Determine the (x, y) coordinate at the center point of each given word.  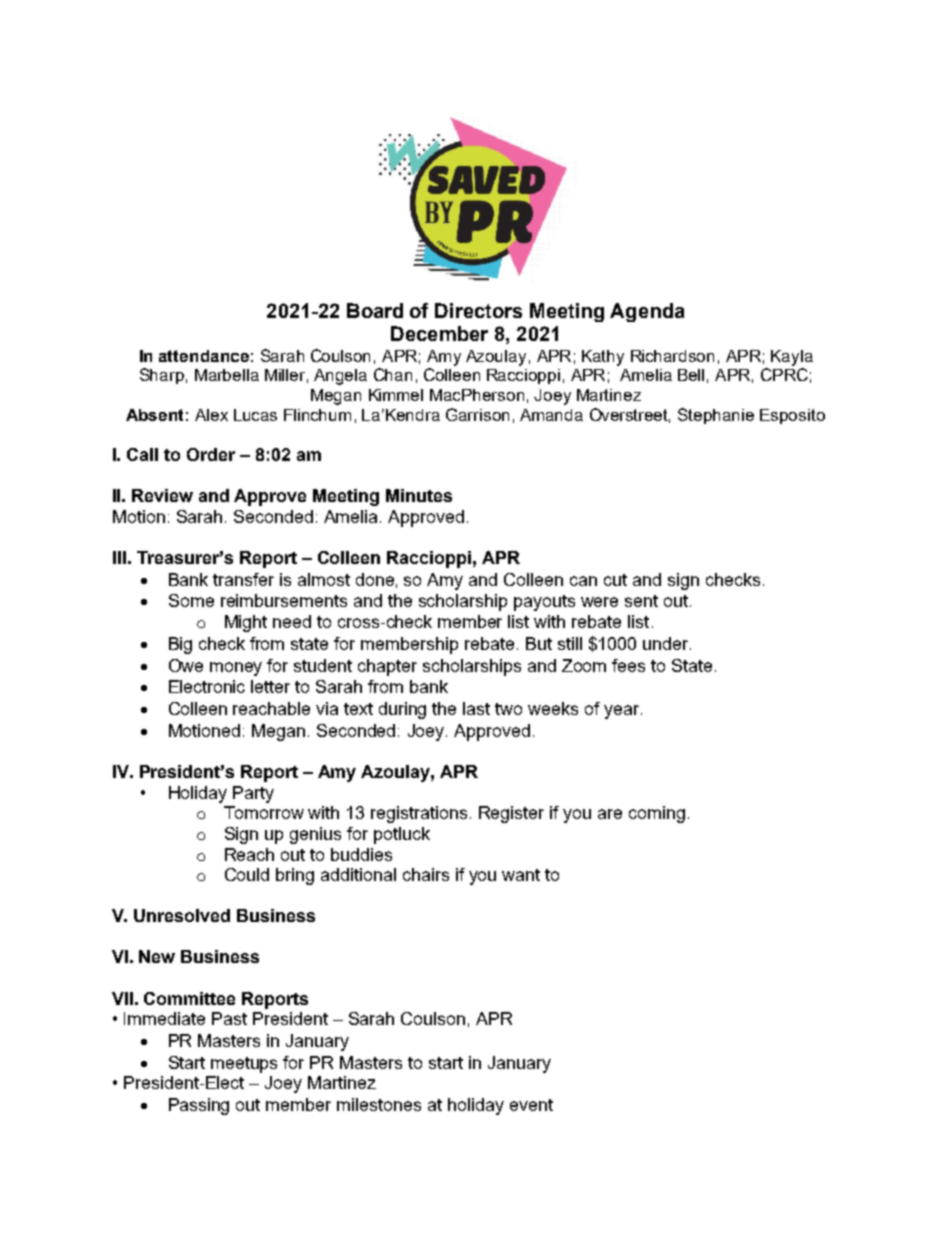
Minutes (419, 495)
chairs (426, 874)
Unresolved (182, 915)
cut (615, 580)
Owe (186, 665)
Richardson (672, 356)
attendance (204, 356)
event (531, 1105)
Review (162, 495)
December (439, 333)
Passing (199, 1106)
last (476, 708)
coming (657, 814)
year (623, 712)
